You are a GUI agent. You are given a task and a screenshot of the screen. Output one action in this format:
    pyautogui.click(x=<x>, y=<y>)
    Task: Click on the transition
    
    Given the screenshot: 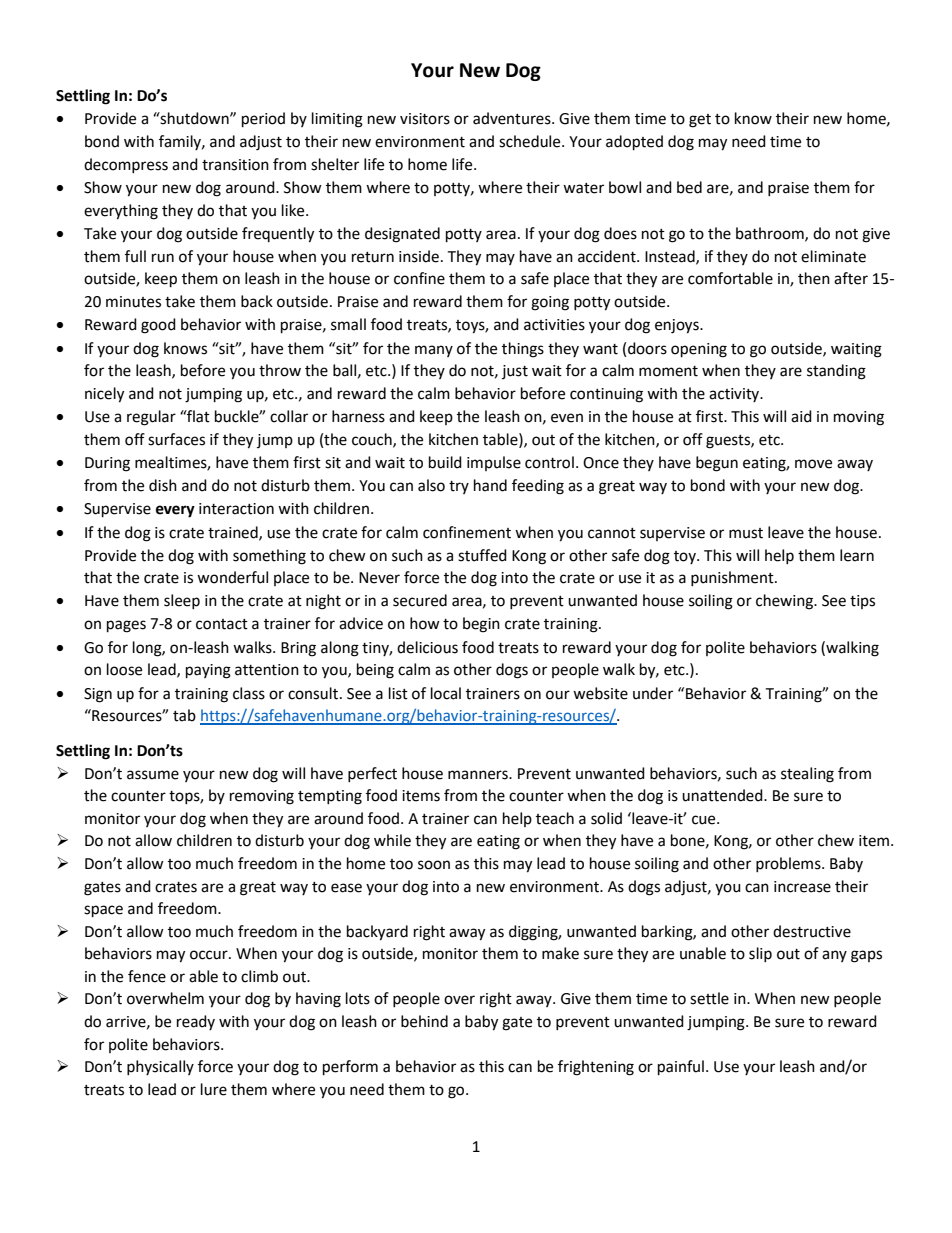 What is the action you would take?
    pyautogui.click(x=235, y=165)
